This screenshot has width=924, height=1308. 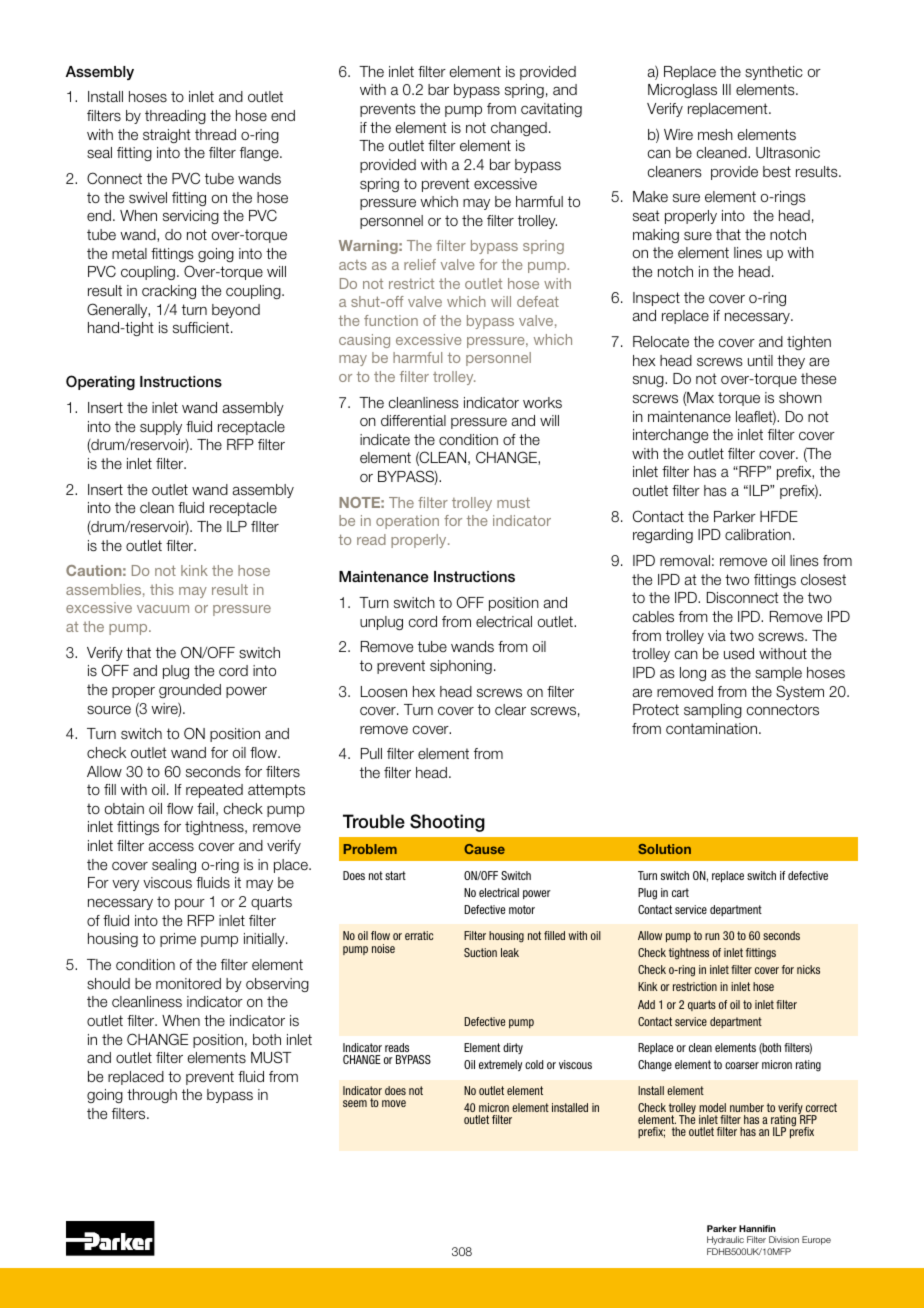 I want to click on shown, so click(x=800, y=398).
